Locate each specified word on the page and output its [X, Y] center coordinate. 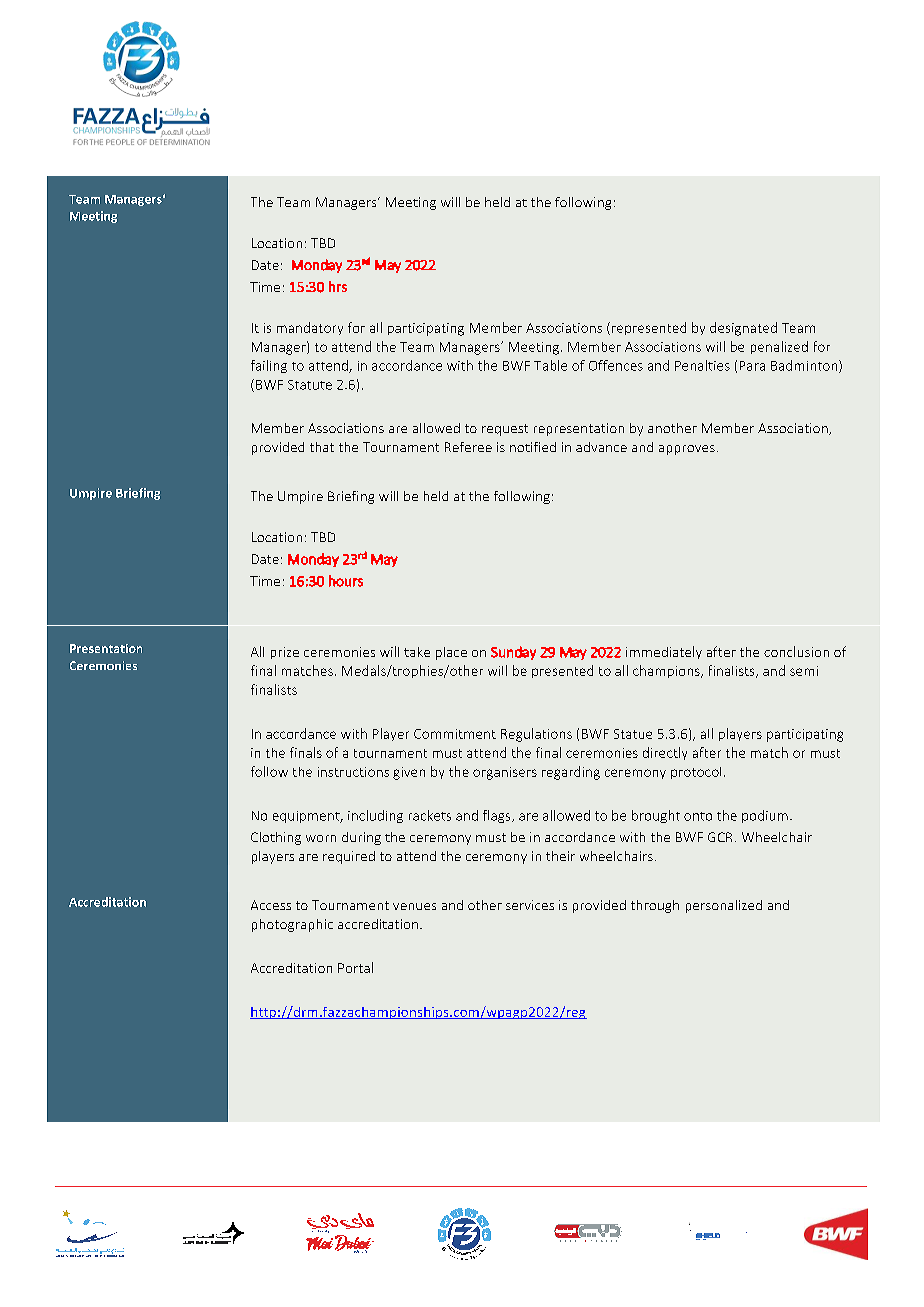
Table [550, 365]
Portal [355, 967]
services [530, 905]
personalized [724, 906]
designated [743, 329]
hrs [338, 286]
